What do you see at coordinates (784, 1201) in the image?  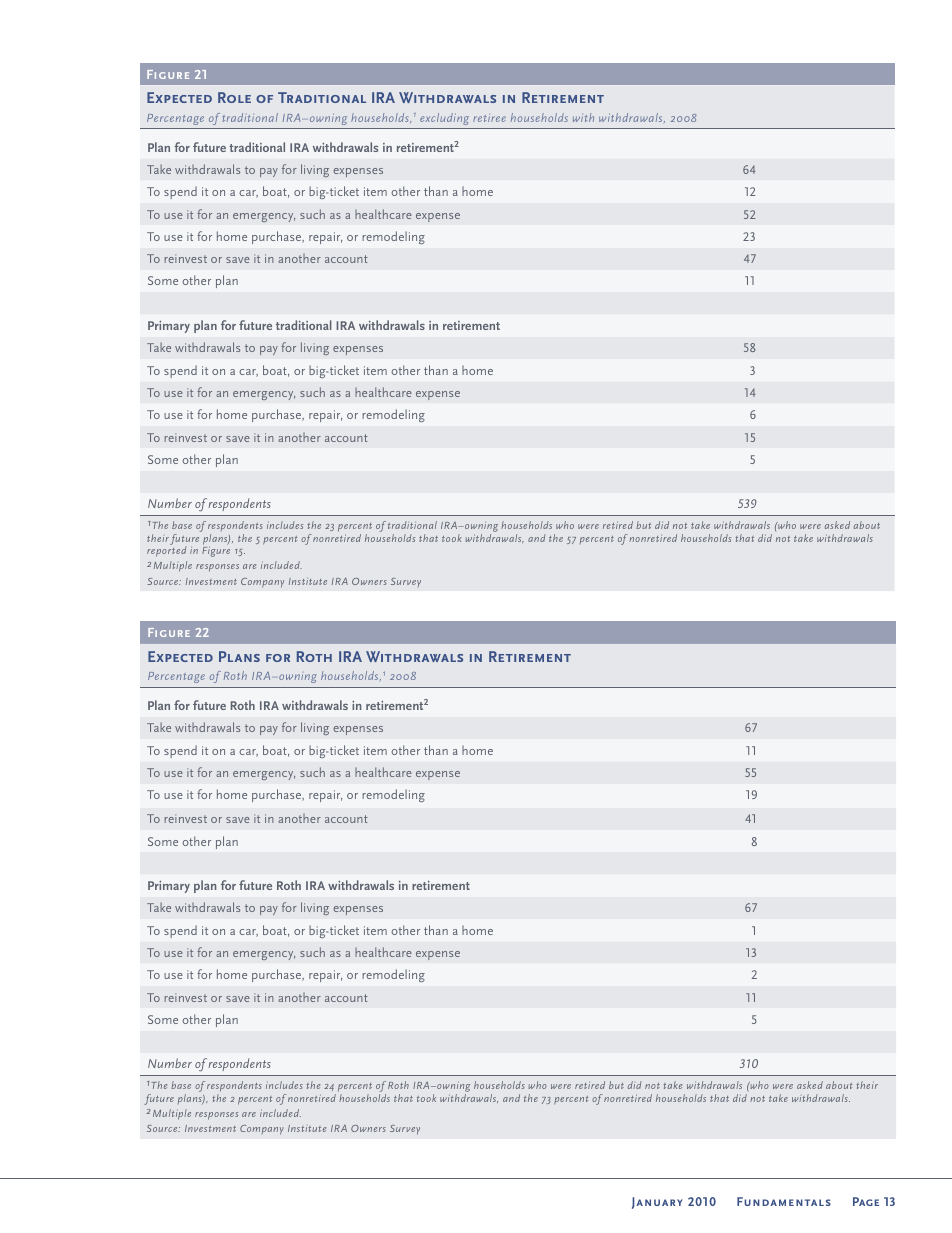 I see `Fundamentals` at bounding box center [784, 1201].
